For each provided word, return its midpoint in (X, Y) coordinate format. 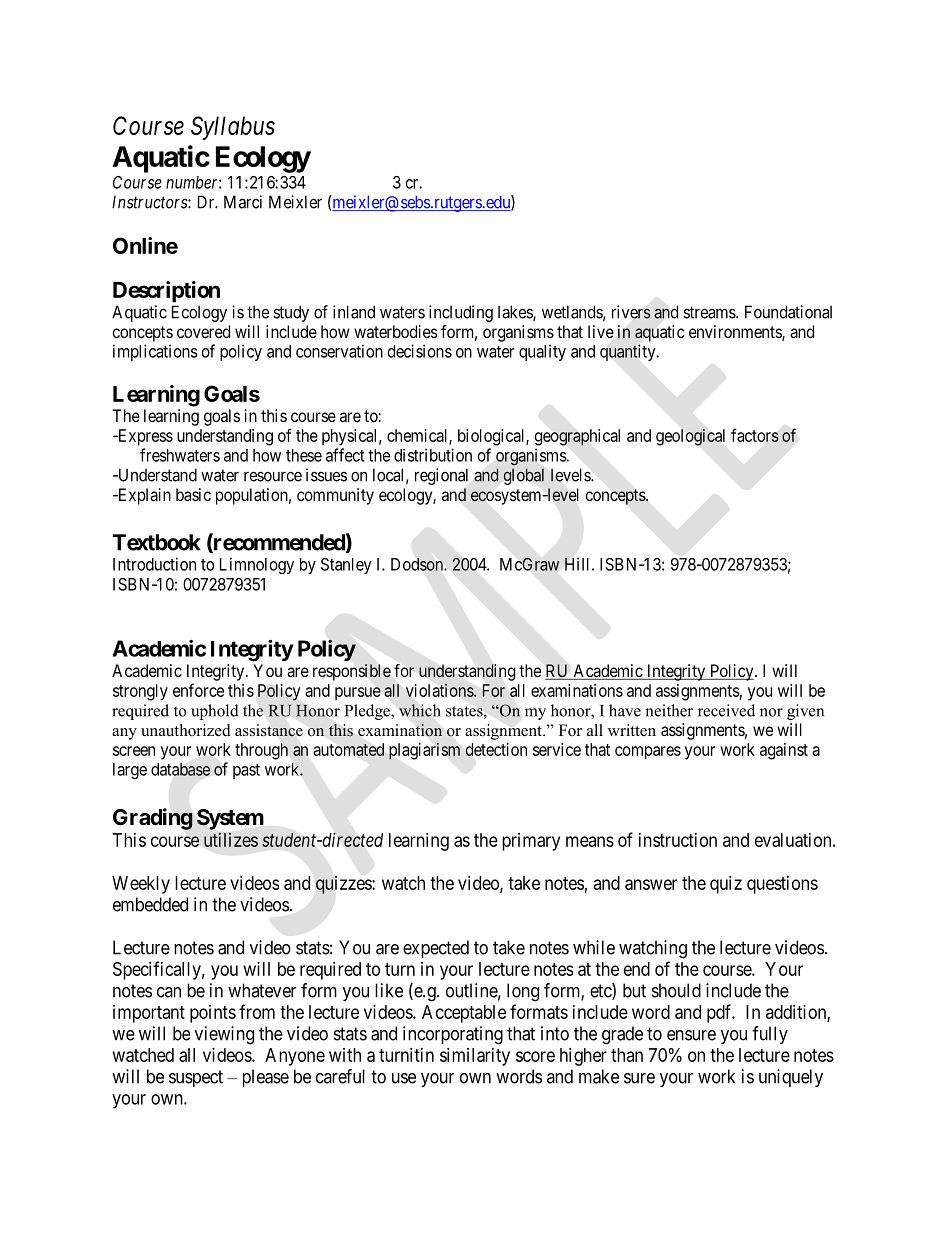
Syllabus (233, 128)
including (461, 313)
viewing (224, 1035)
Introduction (154, 564)
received (726, 710)
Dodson (418, 564)
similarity (475, 1057)
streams (710, 312)
